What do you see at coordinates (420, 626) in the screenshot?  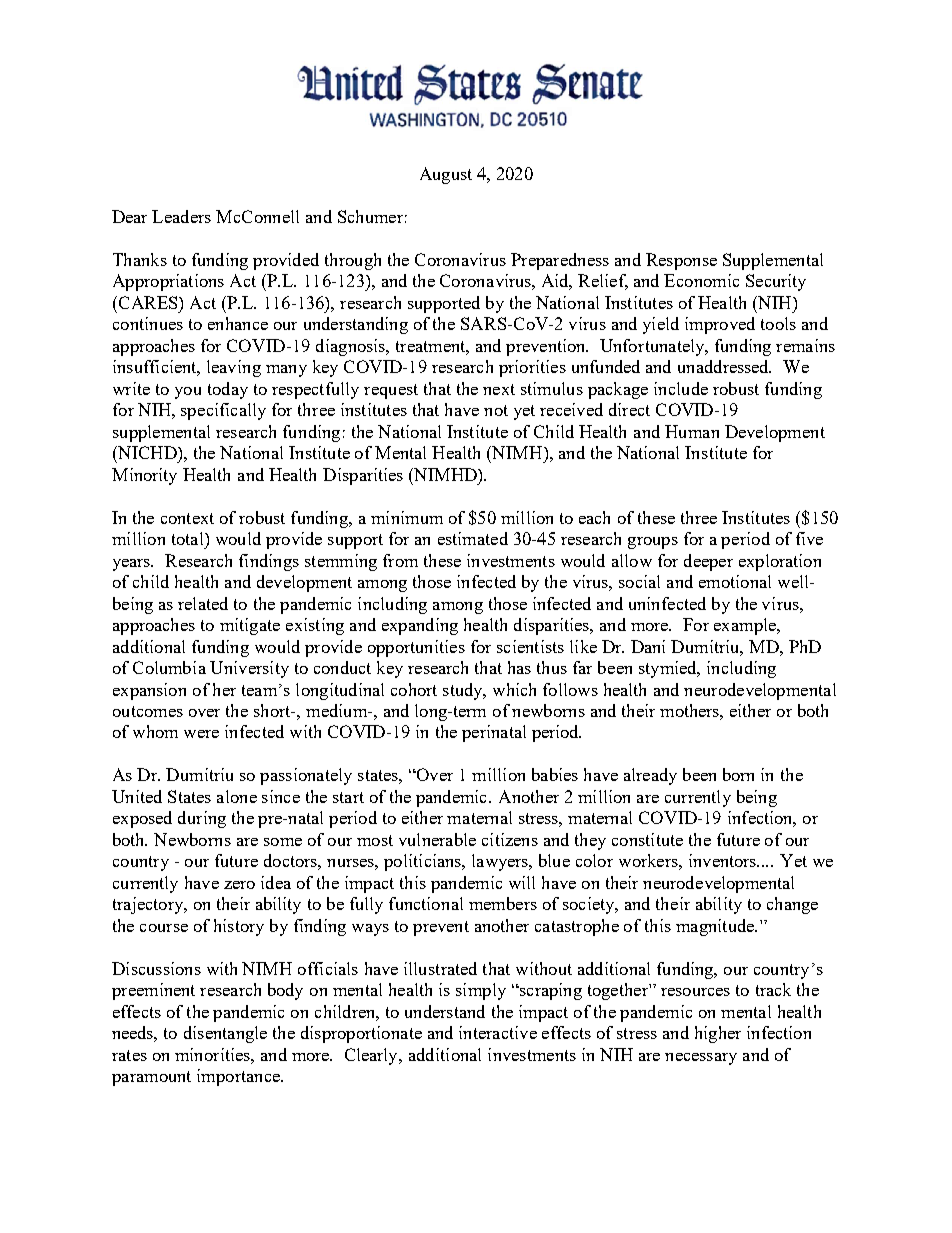 I see `expanding` at bounding box center [420, 626].
